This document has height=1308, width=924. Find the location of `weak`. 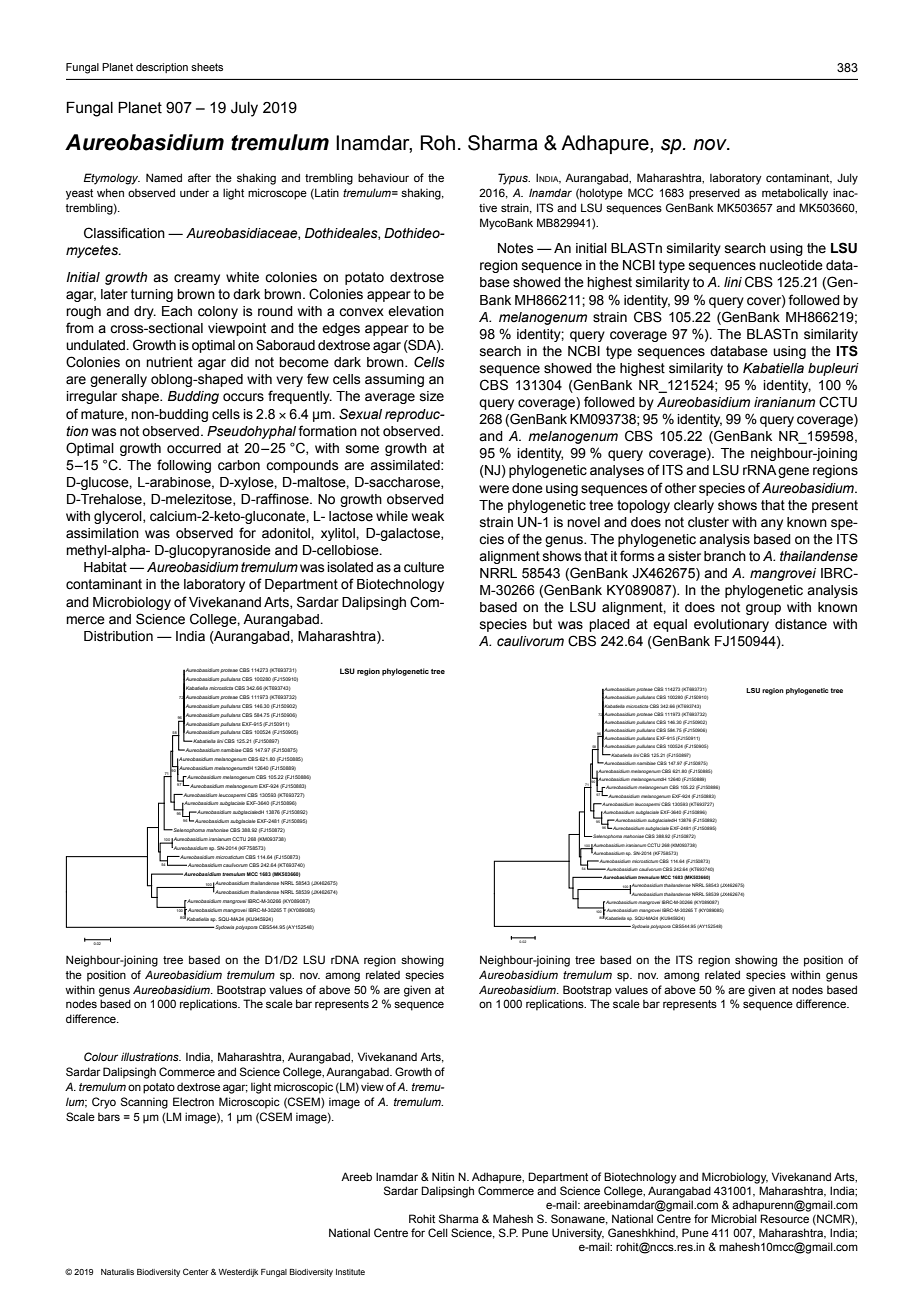

weak is located at coordinates (428, 516).
